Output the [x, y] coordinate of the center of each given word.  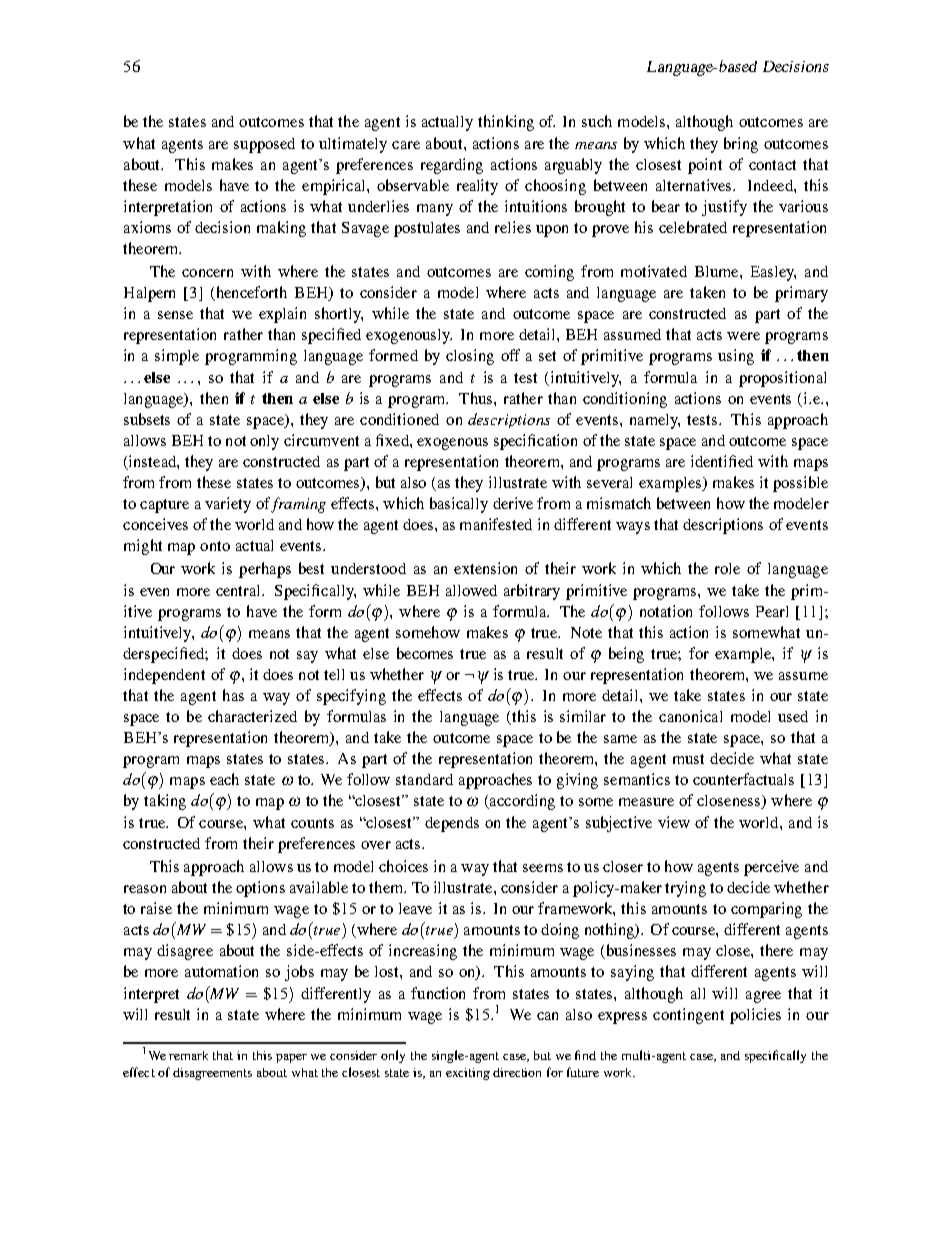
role [727, 568]
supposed [264, 145]
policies [755, 1016]
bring [741, 145]
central [240, 590]
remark [188, 1055]
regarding [452, 166]
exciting [468, 1074]
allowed [471, 590]
